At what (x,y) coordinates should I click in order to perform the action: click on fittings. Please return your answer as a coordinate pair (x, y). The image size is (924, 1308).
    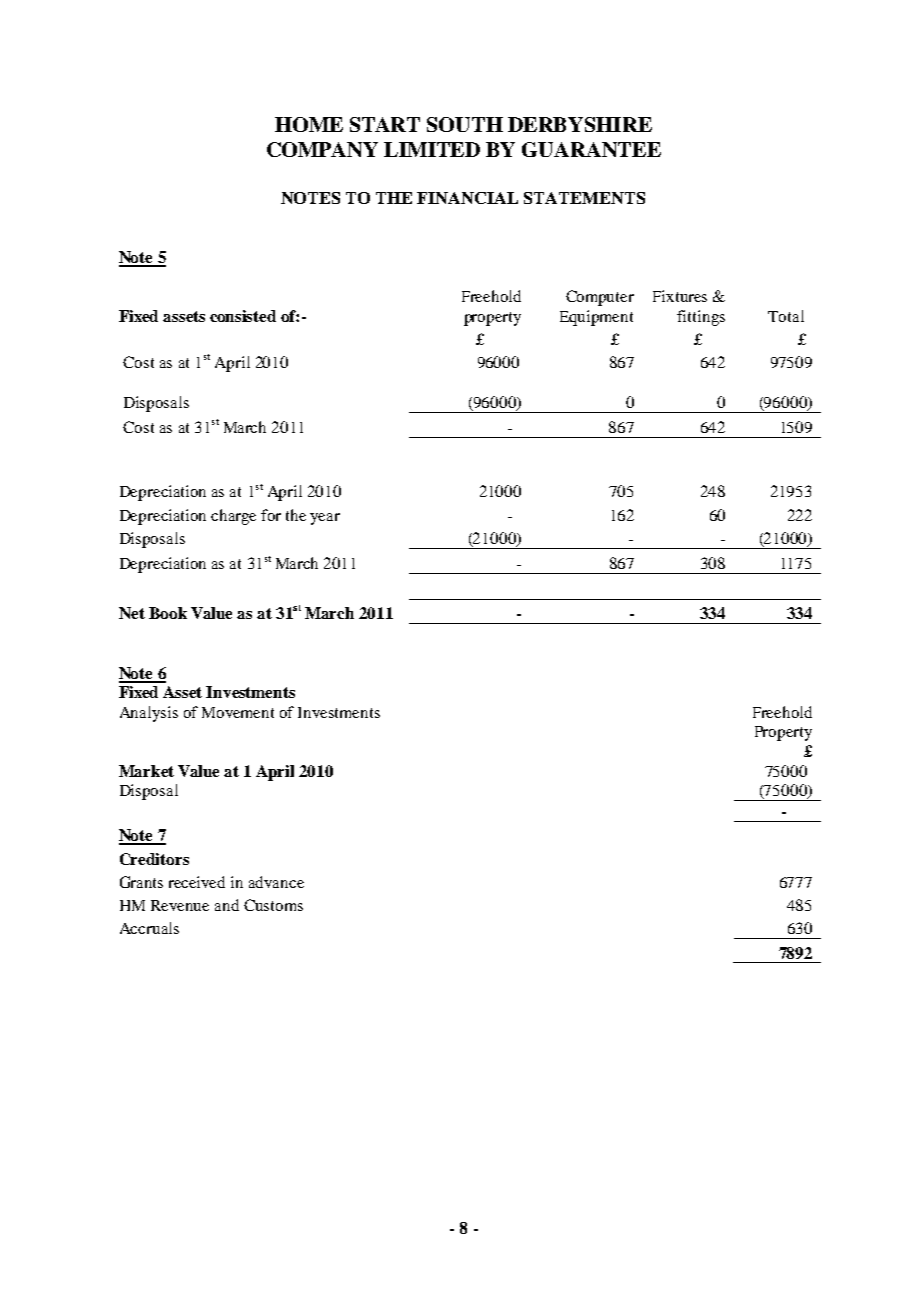
    Looking at the image, I should click on (701, 318).
